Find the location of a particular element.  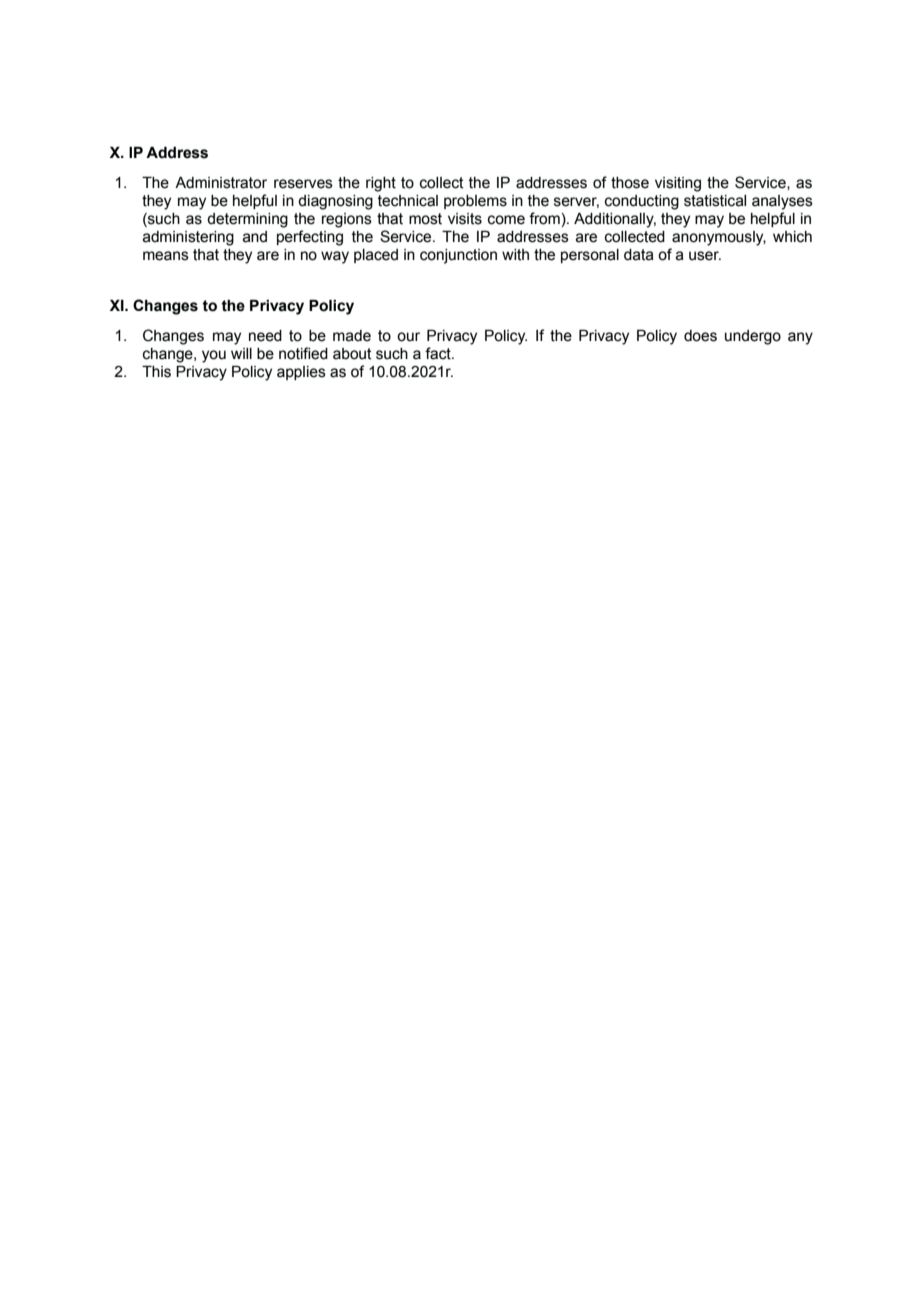

and is located at coordinates (255, 237).
